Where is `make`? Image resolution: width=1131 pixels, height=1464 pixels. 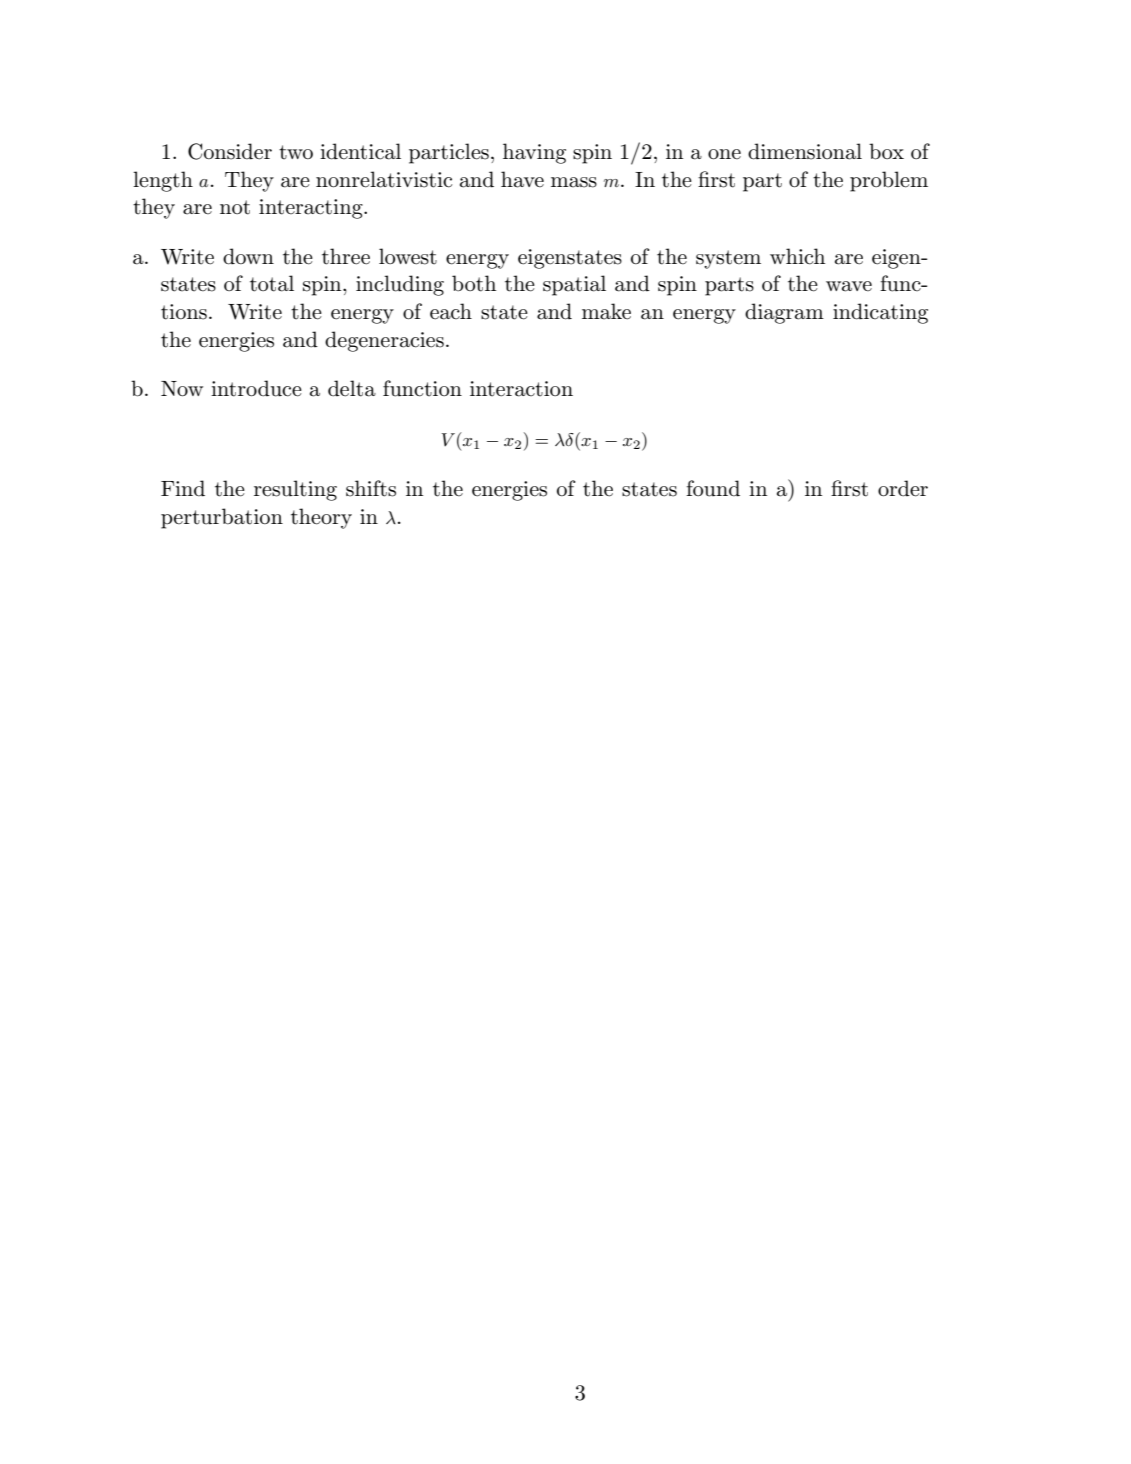
make is located at coordinates (606, 311).
